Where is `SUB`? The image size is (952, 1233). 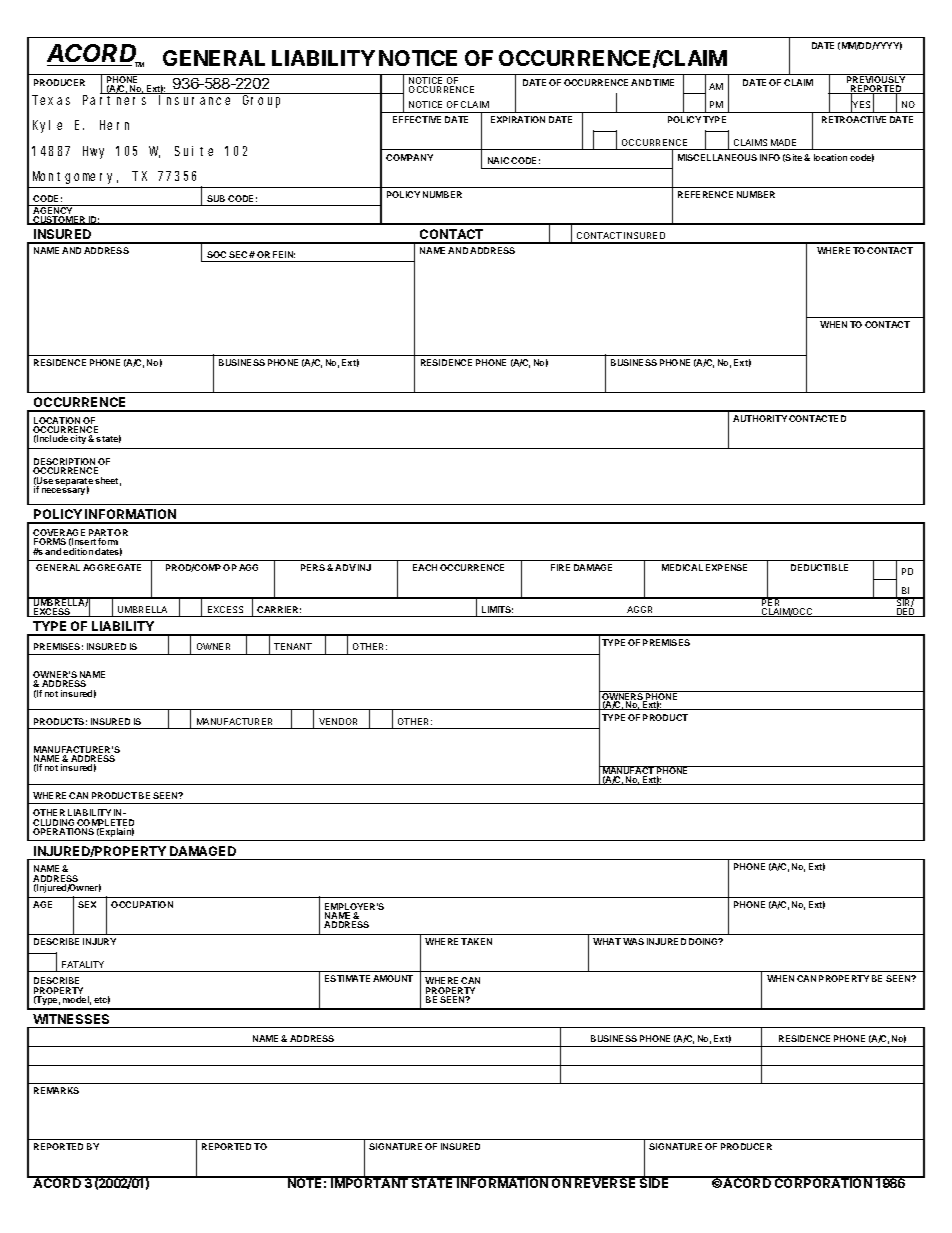
SUB is located at coordinates (216, 198).
